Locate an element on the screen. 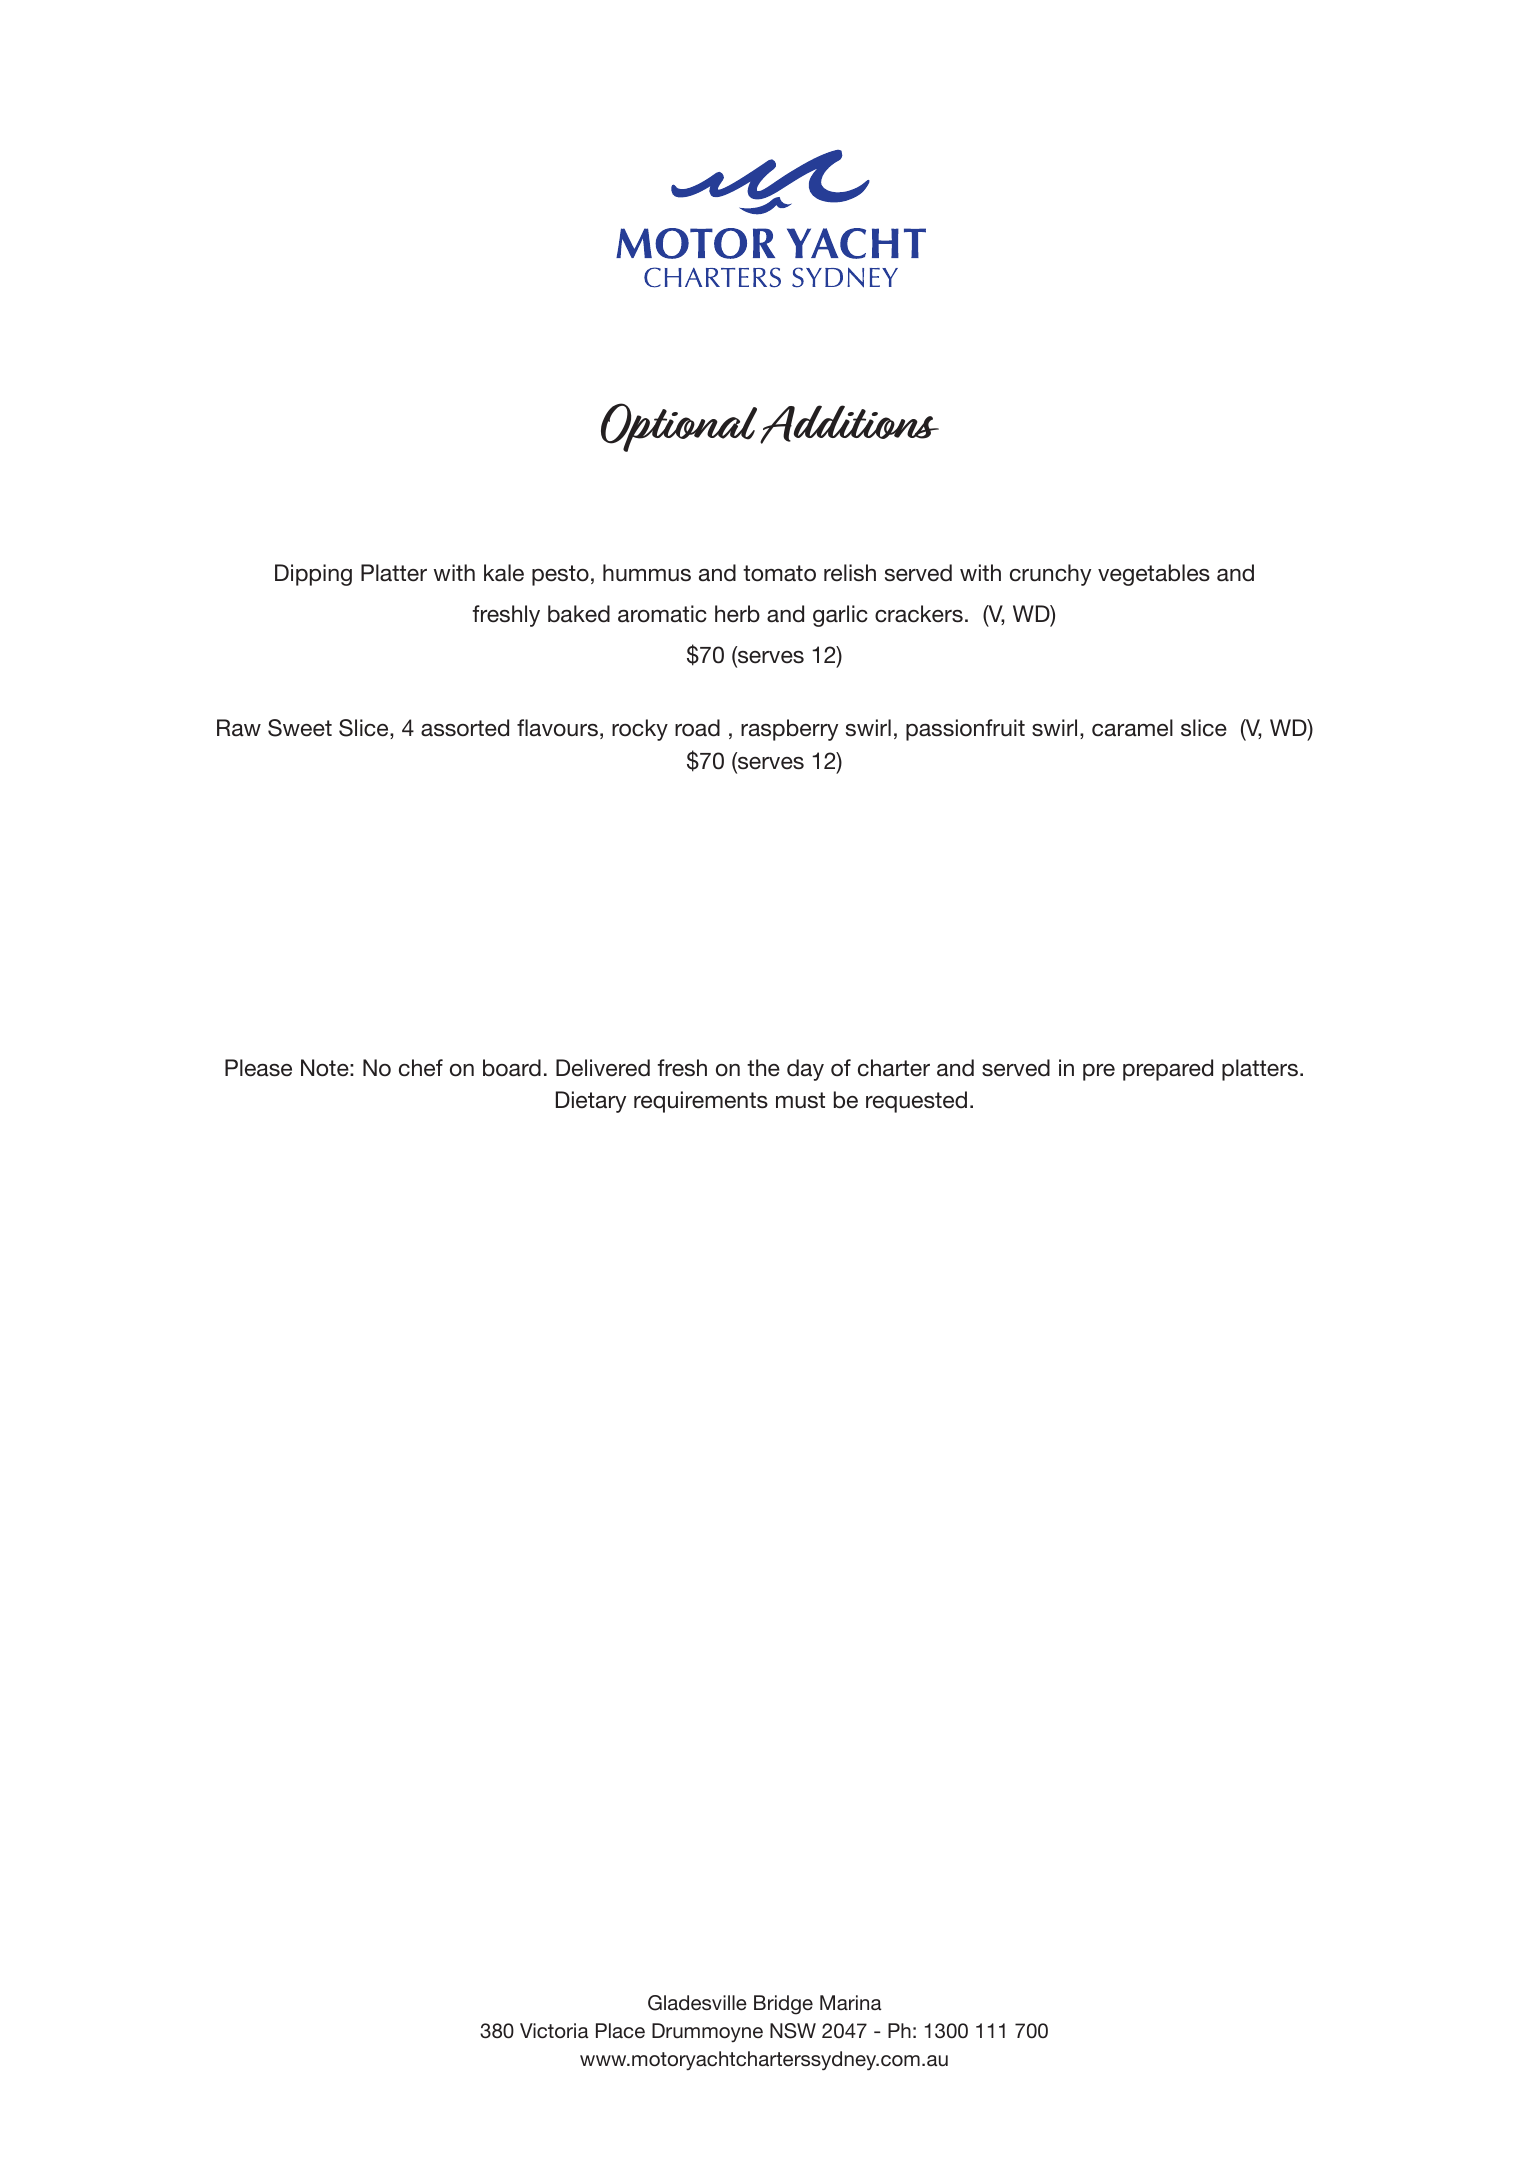 The width and height of the screenshot is (1529, 2163). must is located at coordinates (800, 1100).
